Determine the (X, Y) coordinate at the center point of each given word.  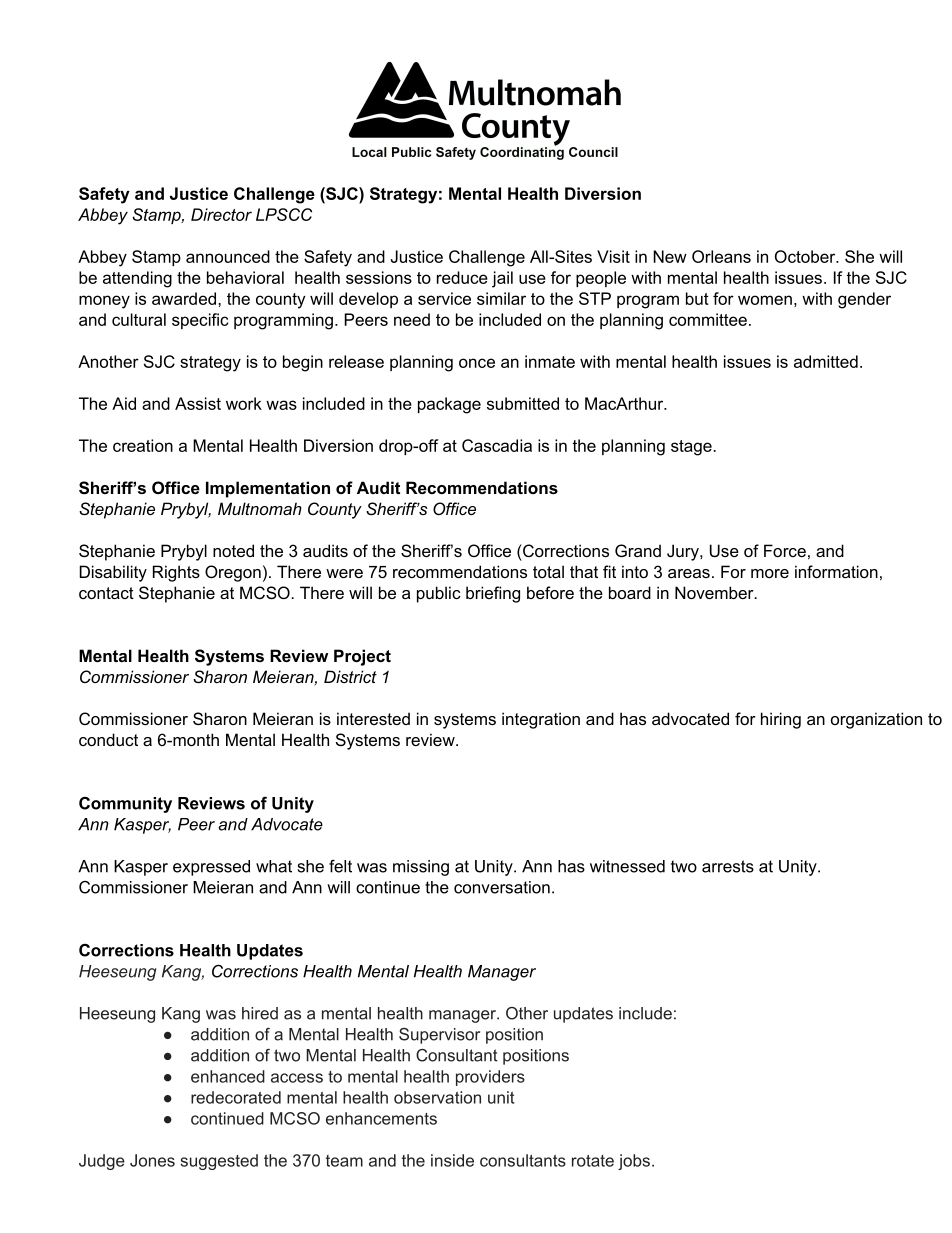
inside (452, 1160)
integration (541, 720)
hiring (781, 720)
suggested (219, 1162)
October (806, 256)
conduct (108, 739)
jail (502, 279)
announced (228, 256)
